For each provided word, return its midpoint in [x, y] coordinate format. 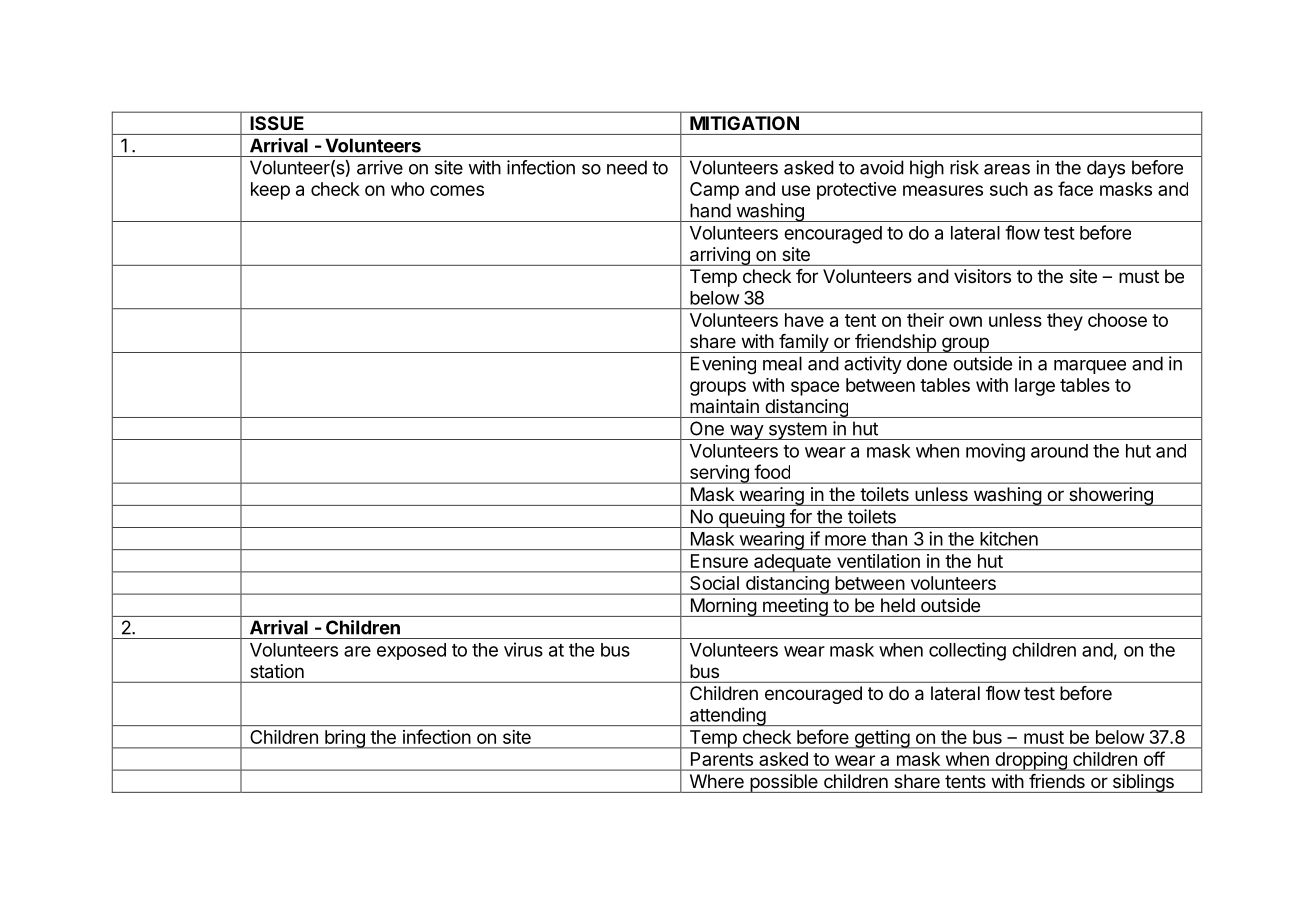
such [1009, 189]
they [1065, 322]
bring [345, 739]
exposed [411, 651]
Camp [714, 191]
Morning [723, 607]
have [804, 320]
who [407, 189]
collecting [967, 651]
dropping [1031, 761]
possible [784, 783]
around [1059, 451]
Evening [723, 365]
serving [719, 474]
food [772, 471]
